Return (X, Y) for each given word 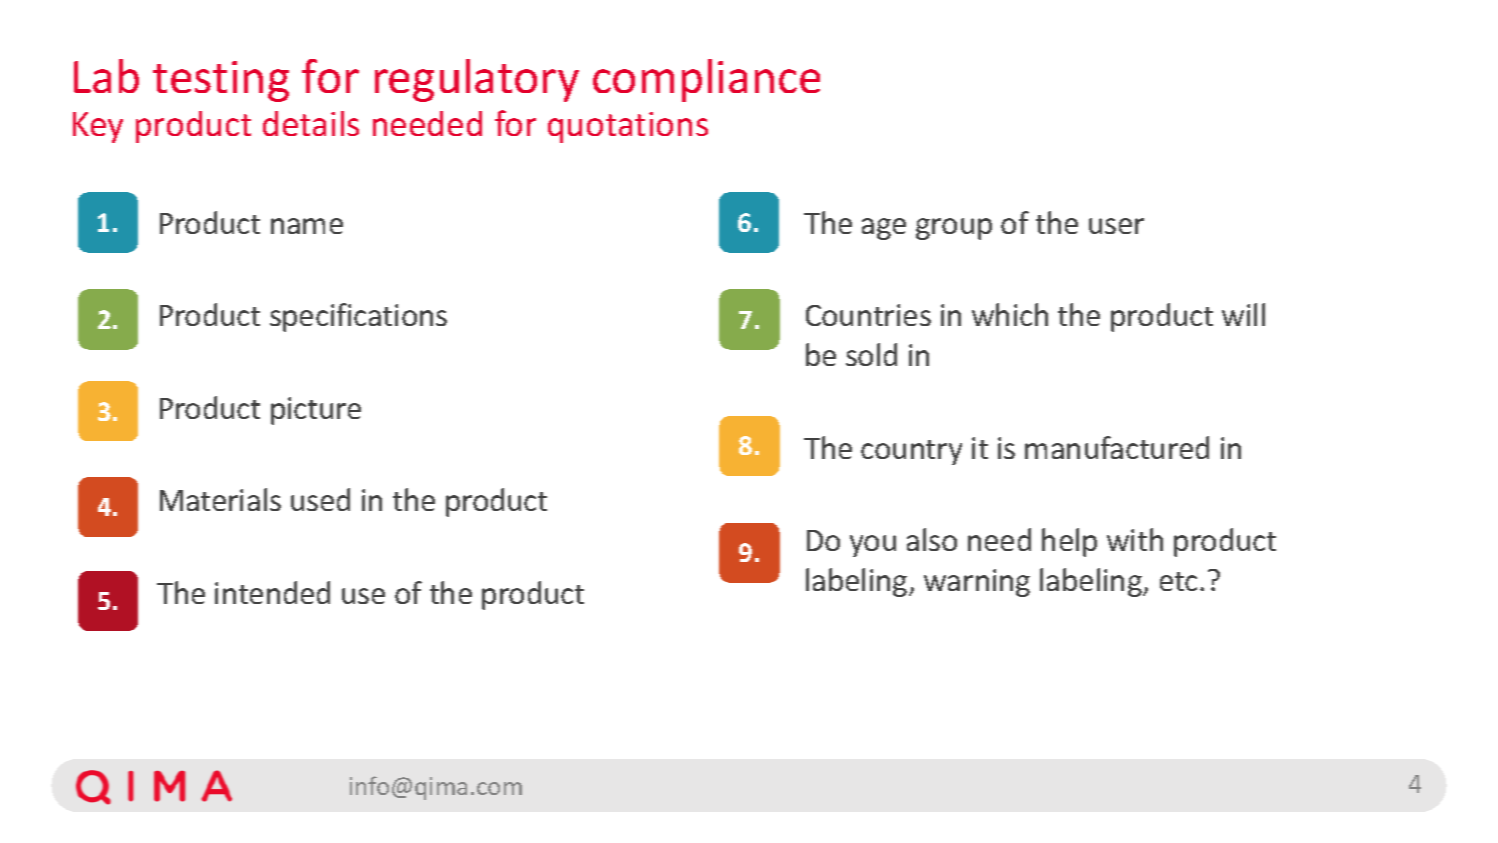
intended (272, 592)
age (884, 229)
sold (871, 354)
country (911, 452)
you (873, 546)
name (307, 226)
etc (1178, 581)
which (1010, 314)
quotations (628, 127)
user (1116, 226)
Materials (220, 499)
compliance (706, 80)
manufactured (1117, 447)
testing (221, 81)
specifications (358, 317)
